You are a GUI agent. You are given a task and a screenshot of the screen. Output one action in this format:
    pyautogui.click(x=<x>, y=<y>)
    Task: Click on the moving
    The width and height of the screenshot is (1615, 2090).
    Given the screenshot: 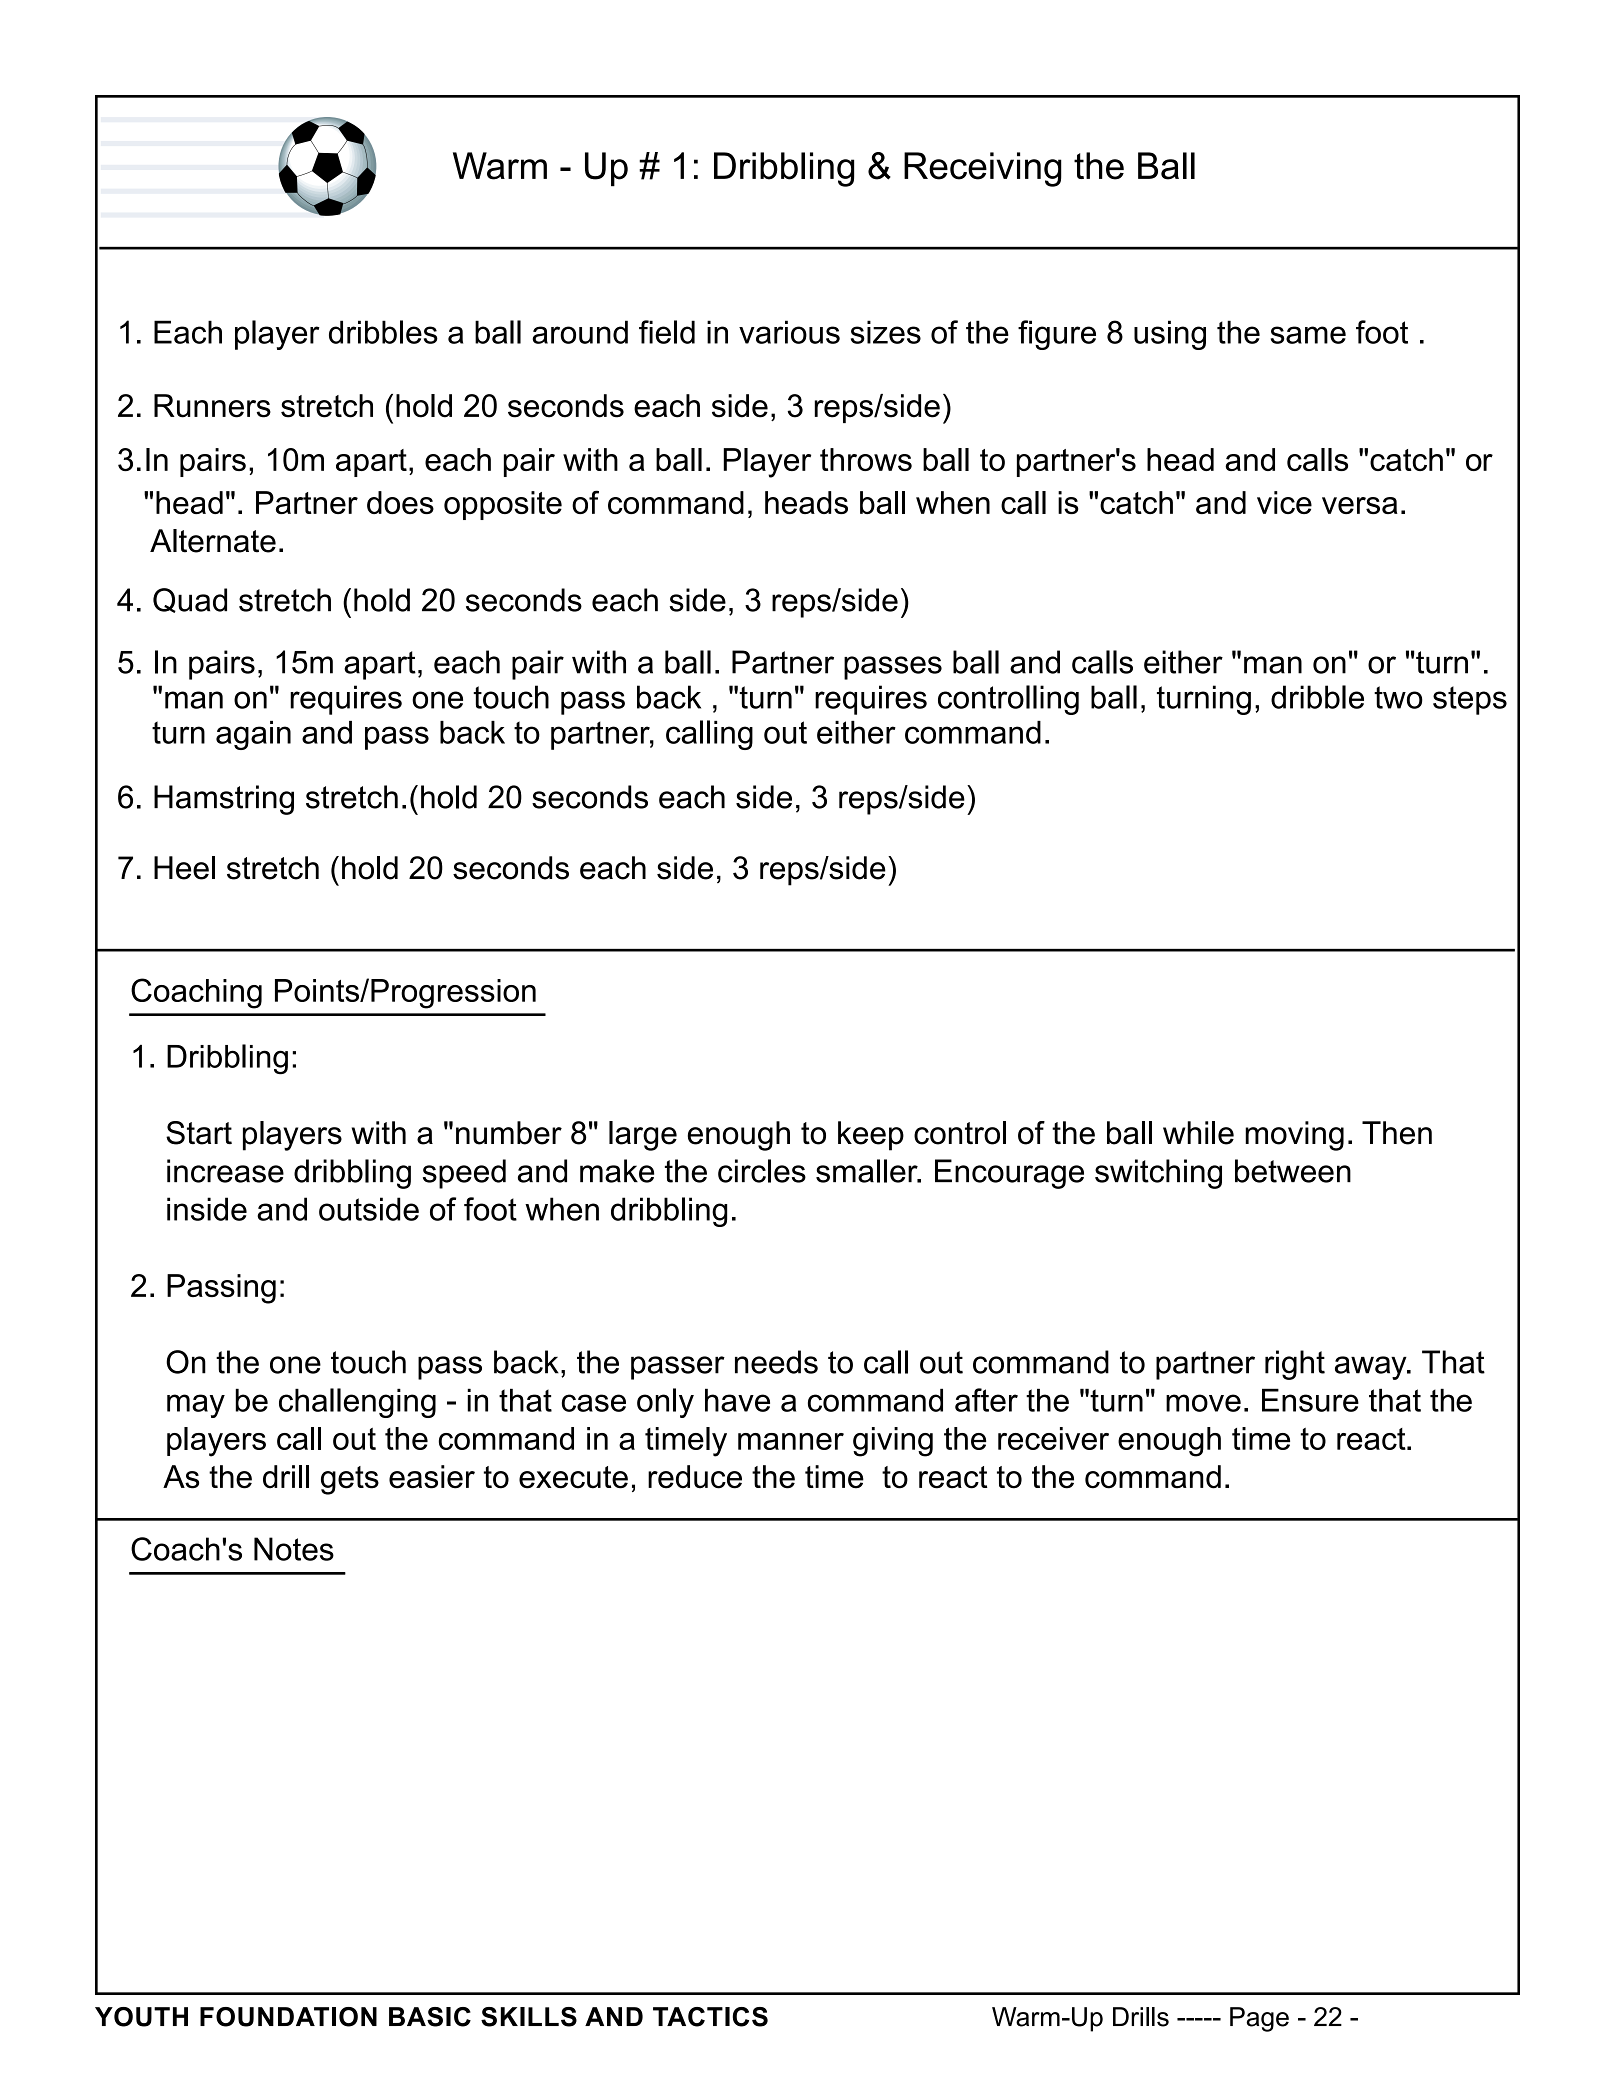 What is the action you would take?
    pyautogui.click(x=1294, y=1136)
